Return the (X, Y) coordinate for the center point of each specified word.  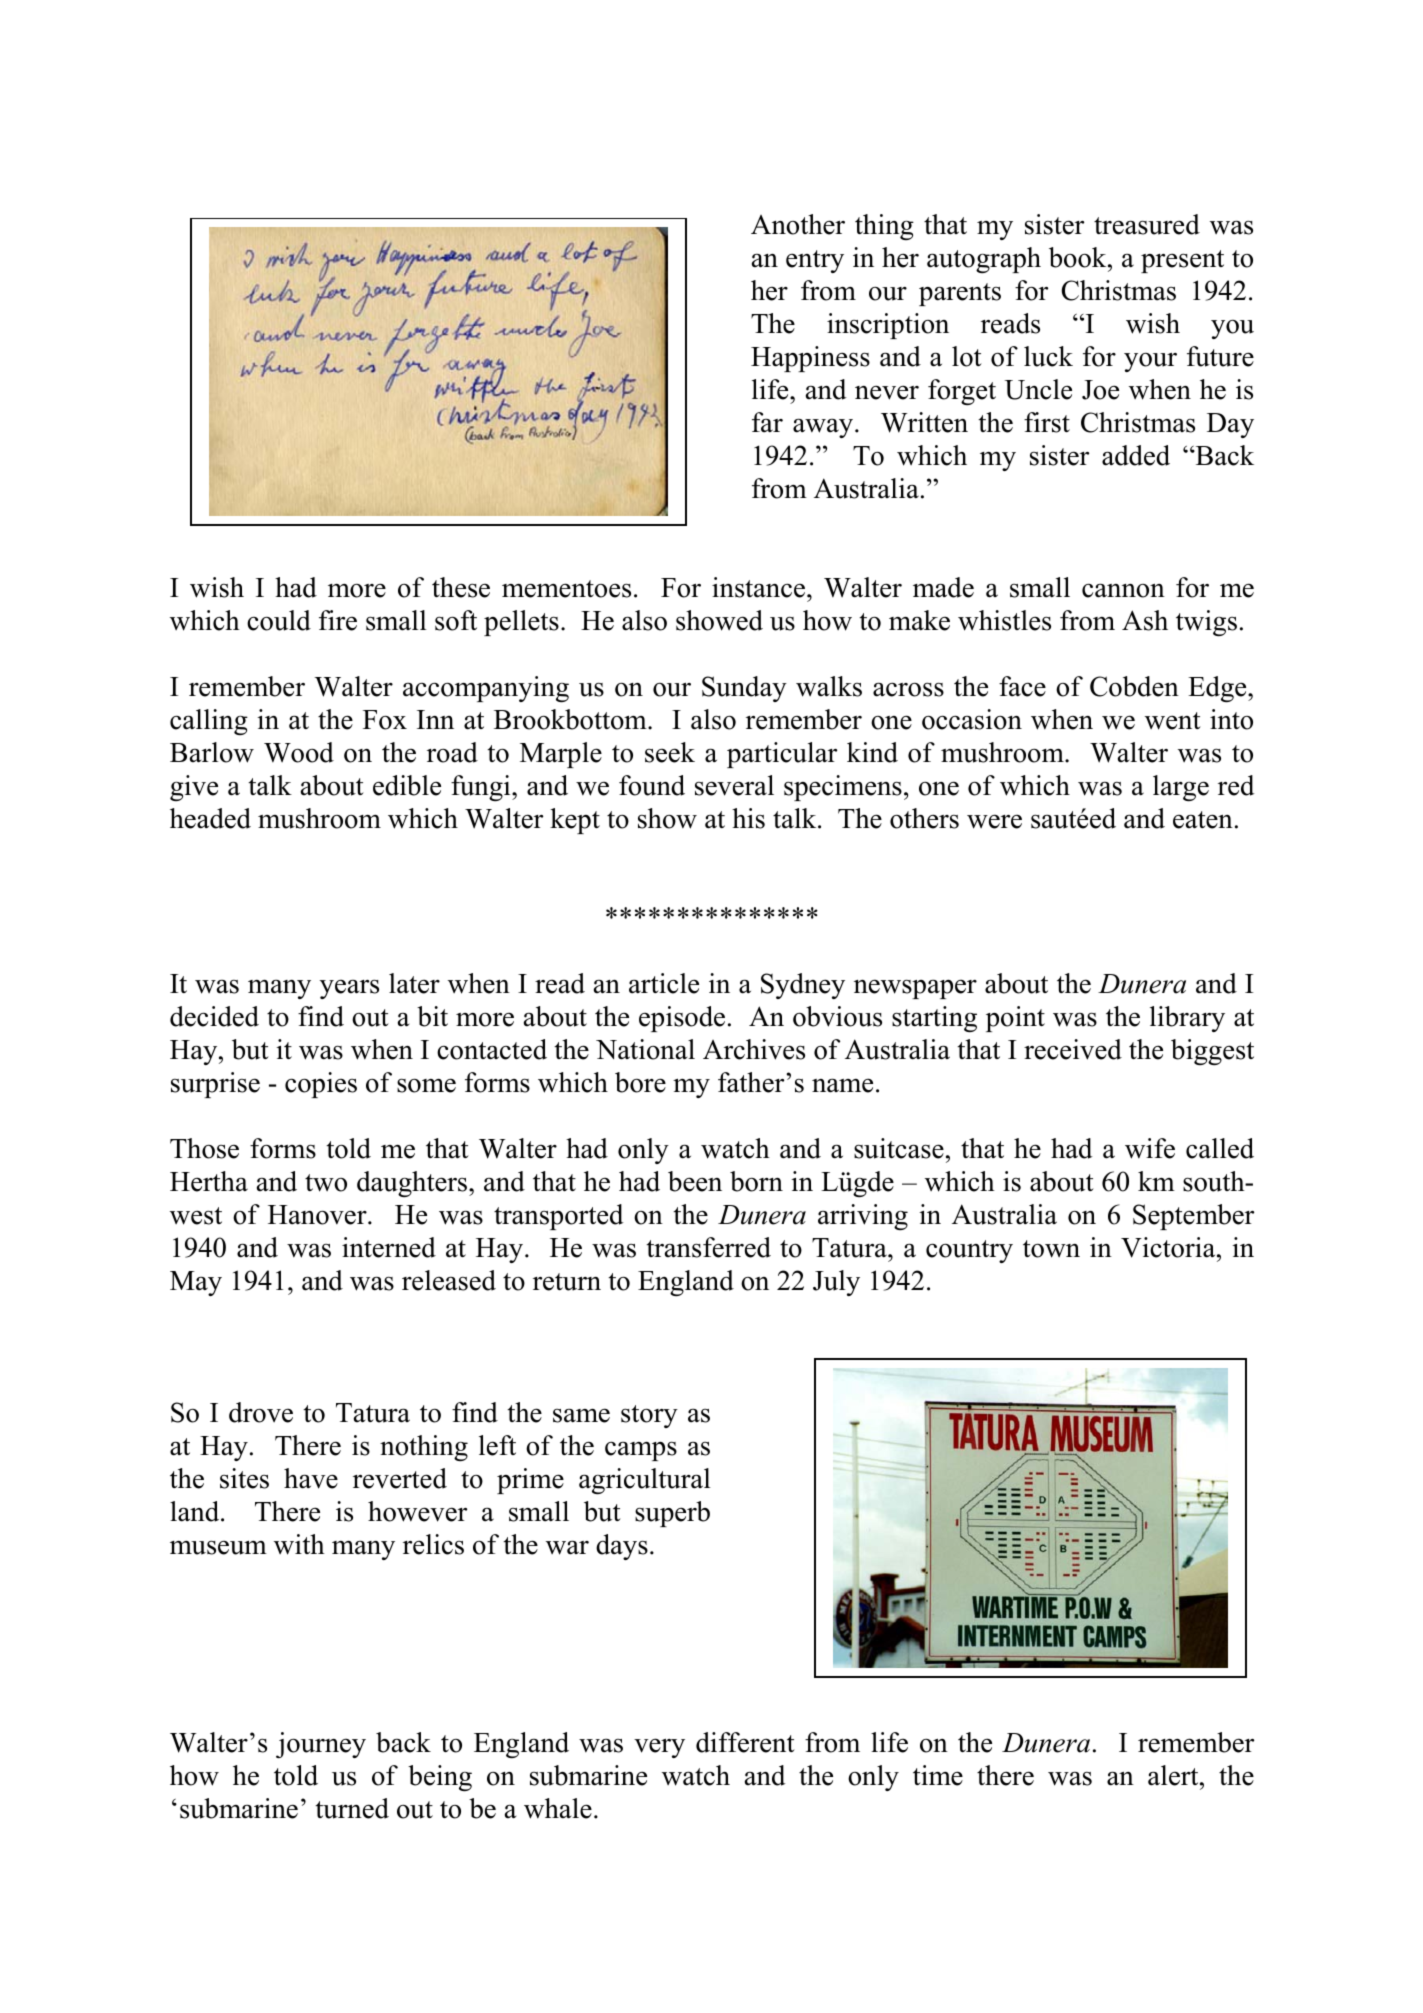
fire (338, 620)
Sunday (744, 689)
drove (261, 1412)
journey (321, 1745)
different (745, 1742)
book (1079, 257)
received (1073, 1049)
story (649, 1416)
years (349, 989)
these (461, 587)
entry (815, 261)
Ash (1145, 620)
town (1051, 1249)
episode (682, 1019)
